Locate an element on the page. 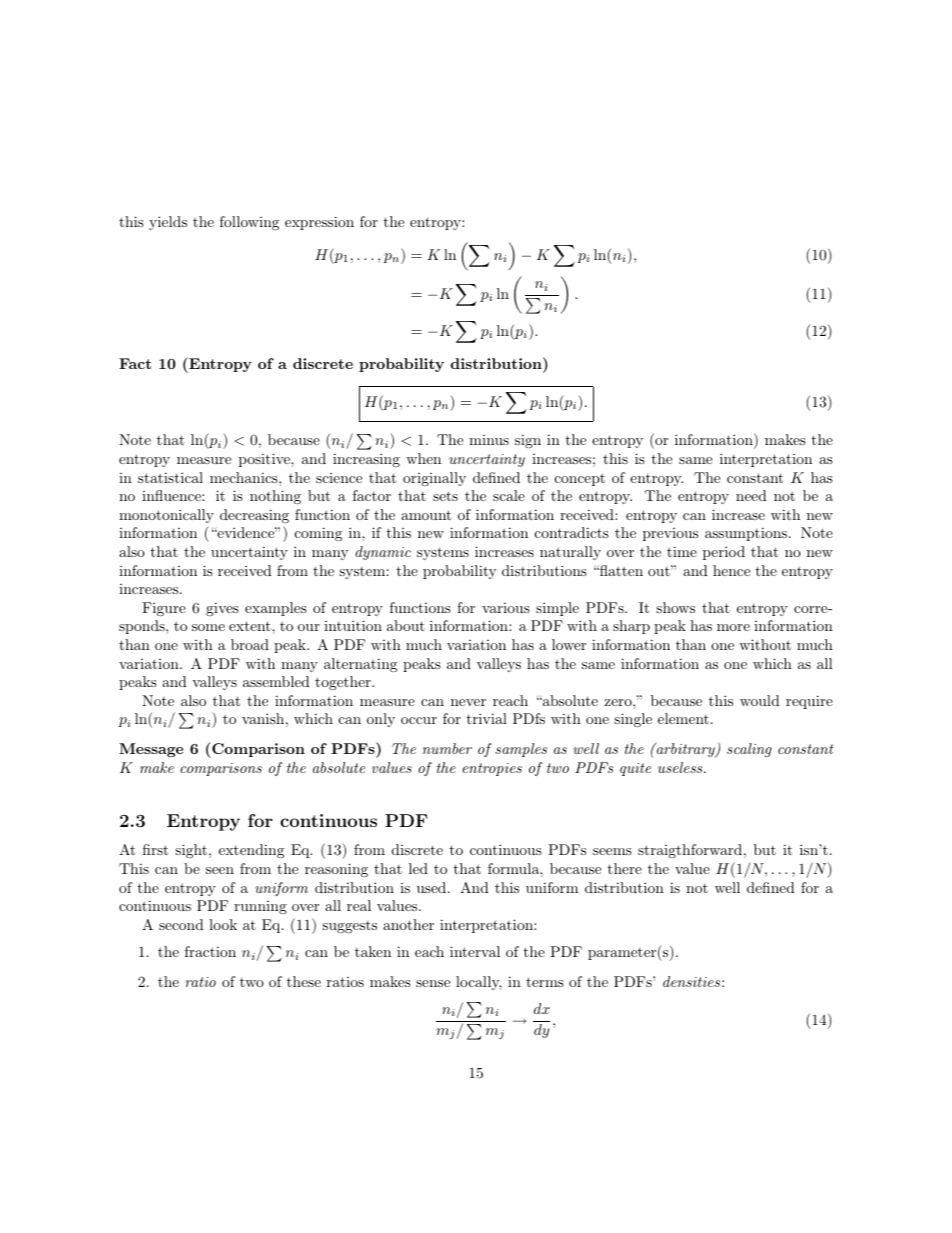 The image size is (952, 1233). mechanics is located at coordinates (245, 477).
